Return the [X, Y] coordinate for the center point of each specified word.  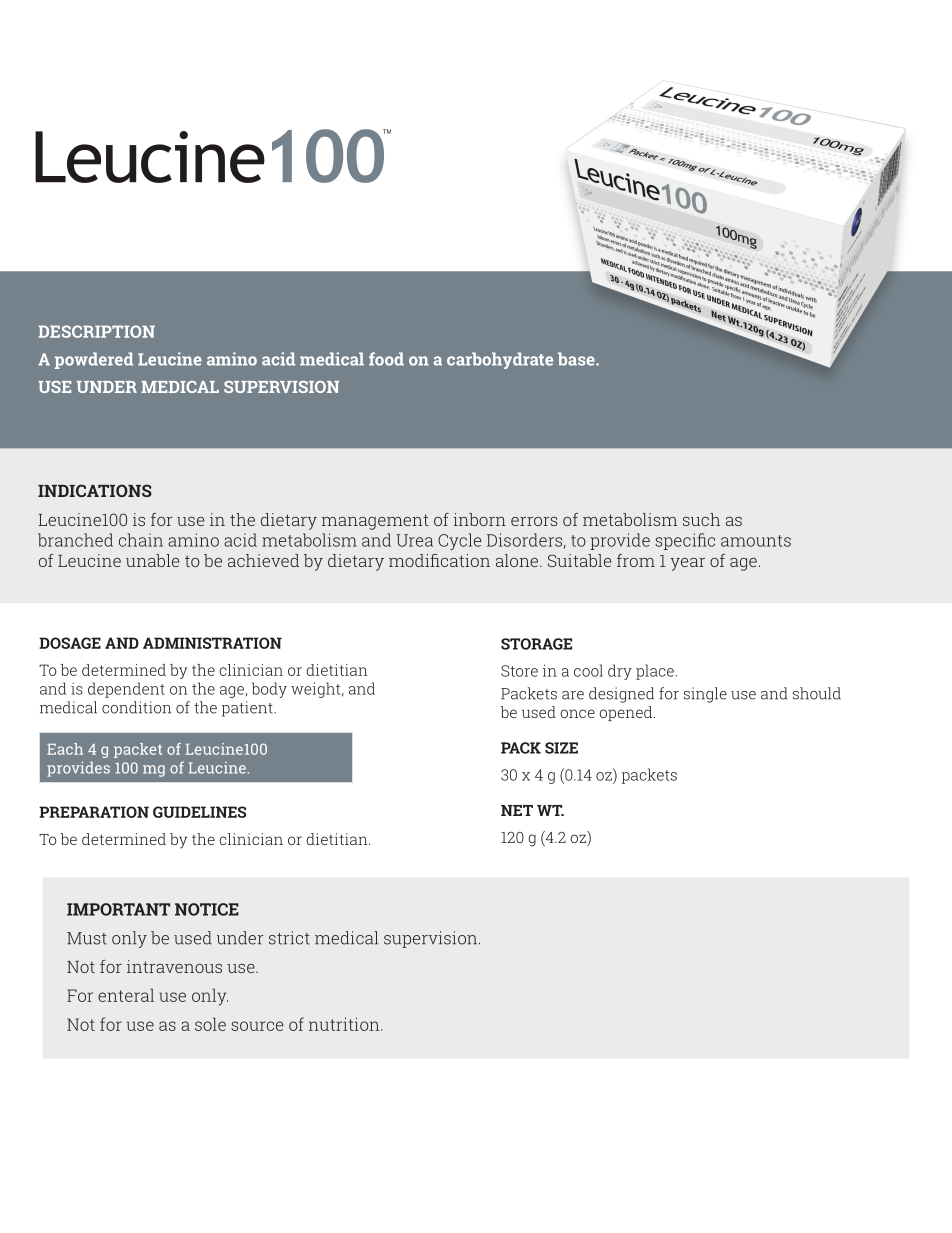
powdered [93, 360]
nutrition [345, 1024]
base [577, 359]
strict [289, 938]
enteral [126, 995]
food [386, 359]
